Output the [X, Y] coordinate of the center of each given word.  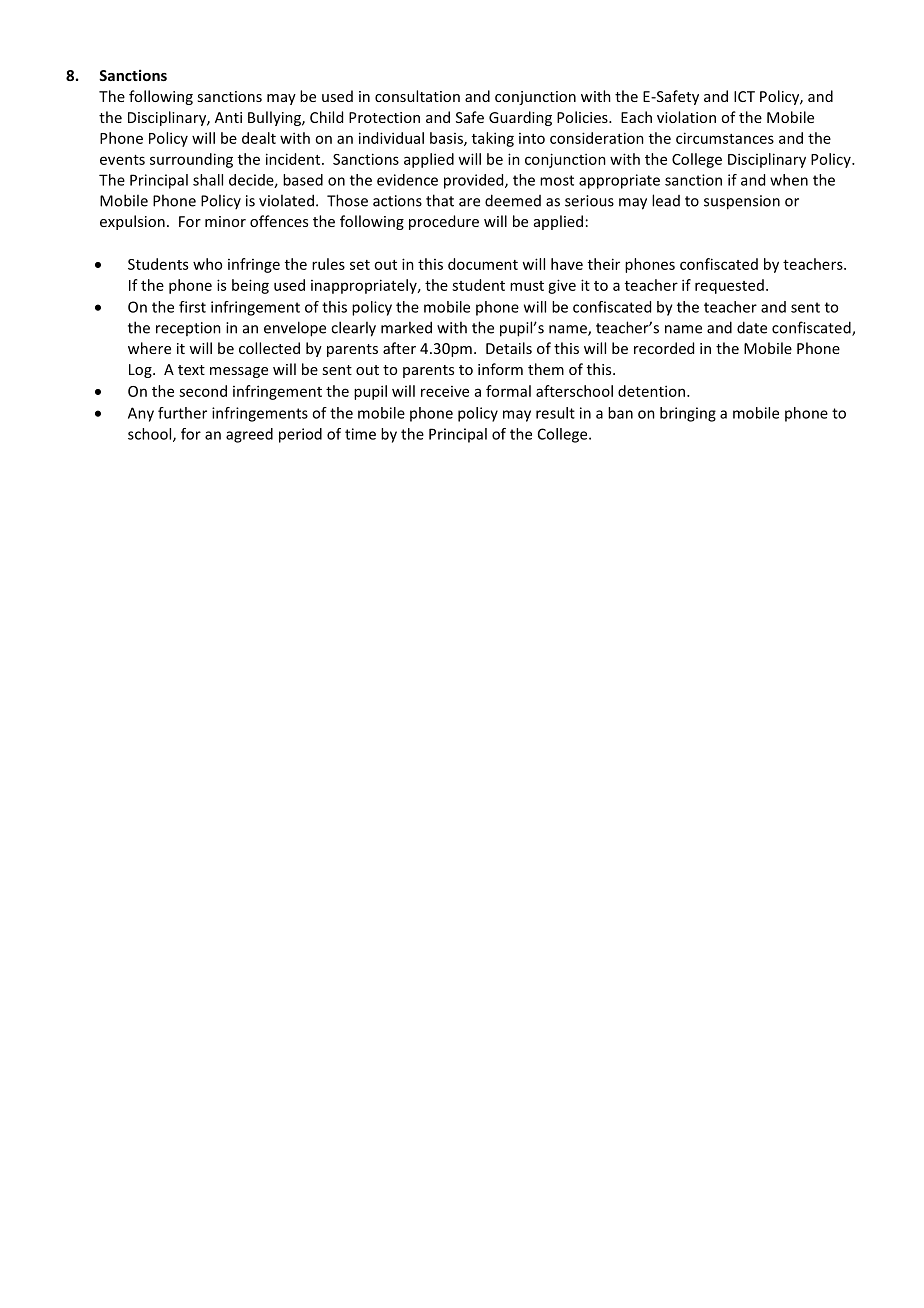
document [483, 264]
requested [729, 286]
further [182, 413]
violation [686, 117]
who [207, 264]
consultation [417, 96]
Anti [228, 117]
